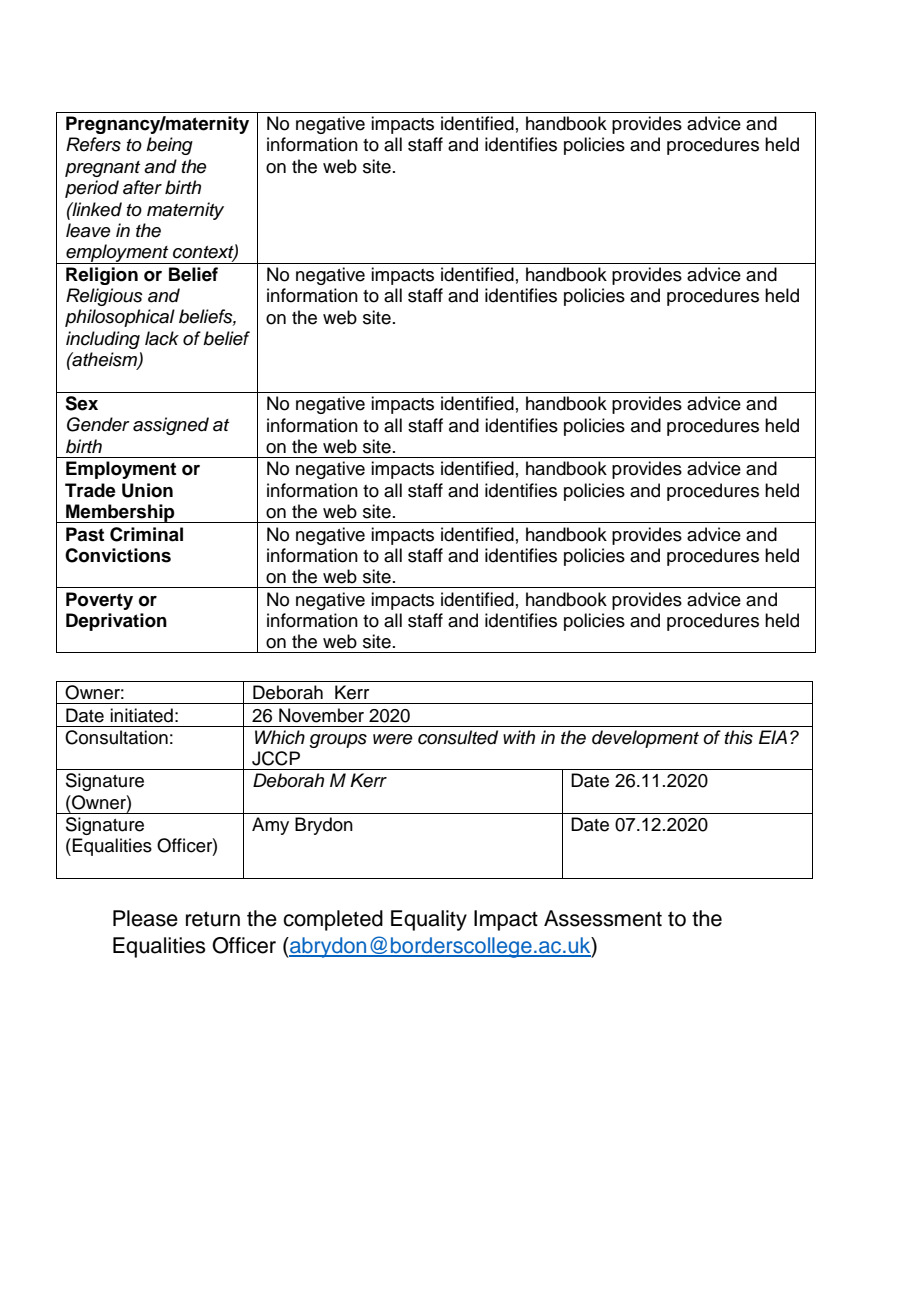 The height and width of the screenshot is (1308, 924). Describe the element at coordinates (145, 918) in the screenshot. I see `Please` at that location.
